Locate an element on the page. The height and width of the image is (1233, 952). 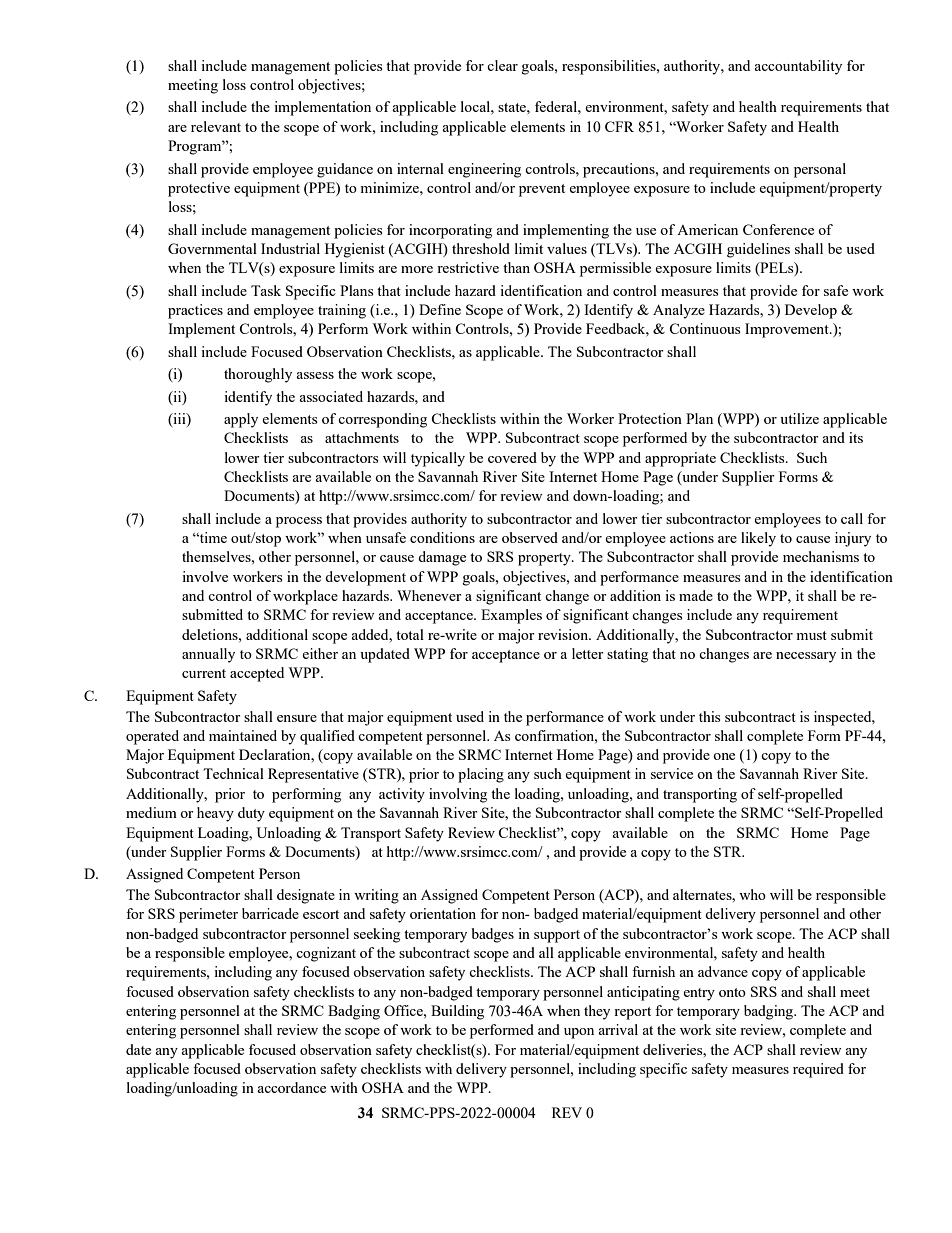
Improvement is located at coordinates (788, 330).
